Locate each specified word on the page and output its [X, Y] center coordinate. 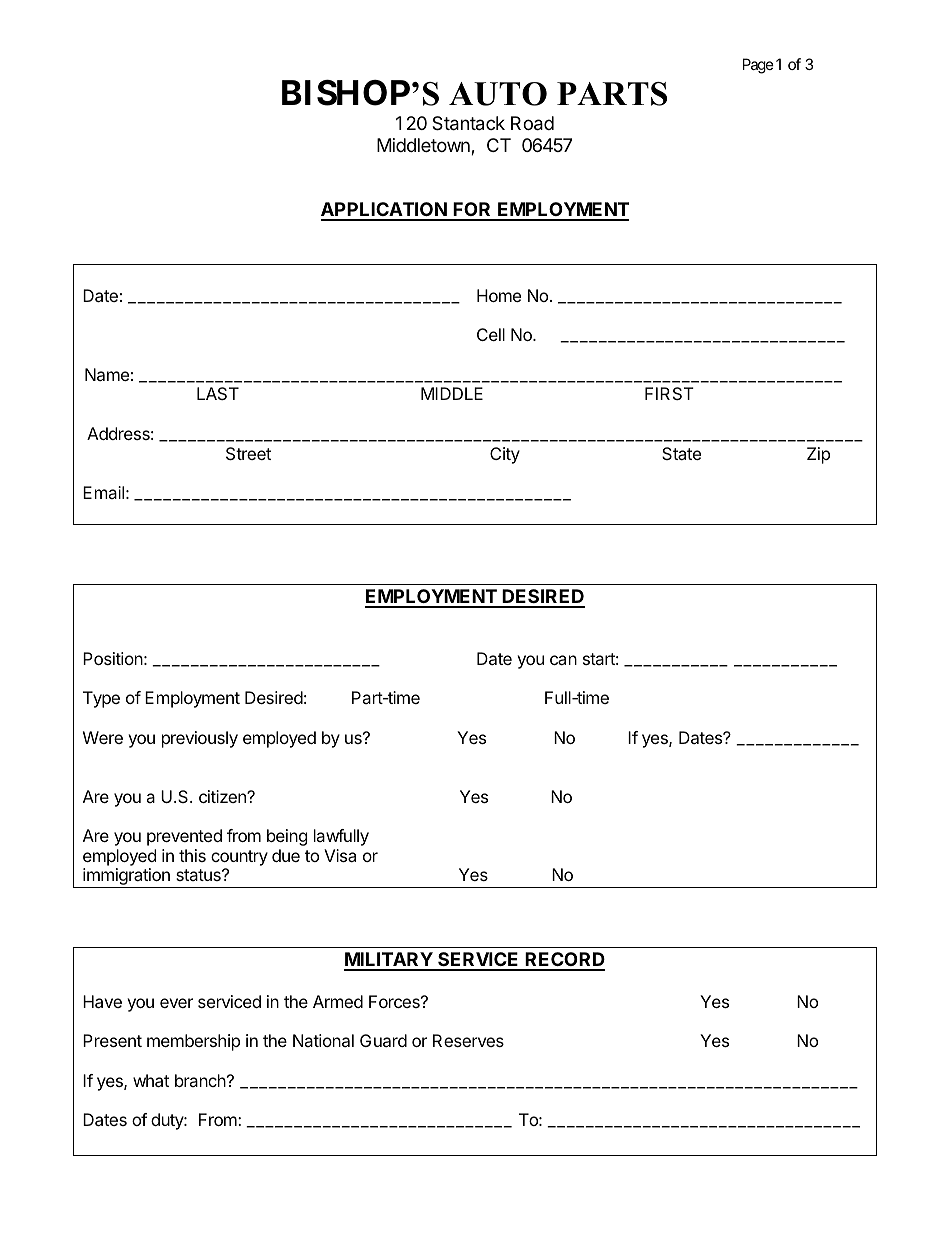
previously [200, 739]
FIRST [669, 393]
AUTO [498, 94]
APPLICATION [385, 211]
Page [758, 66]
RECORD [564, 961]
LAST [218, 393]
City [505, 455]
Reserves [468, 1040]
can [563, 660]
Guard [383, 1040]
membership [193, 1042]
